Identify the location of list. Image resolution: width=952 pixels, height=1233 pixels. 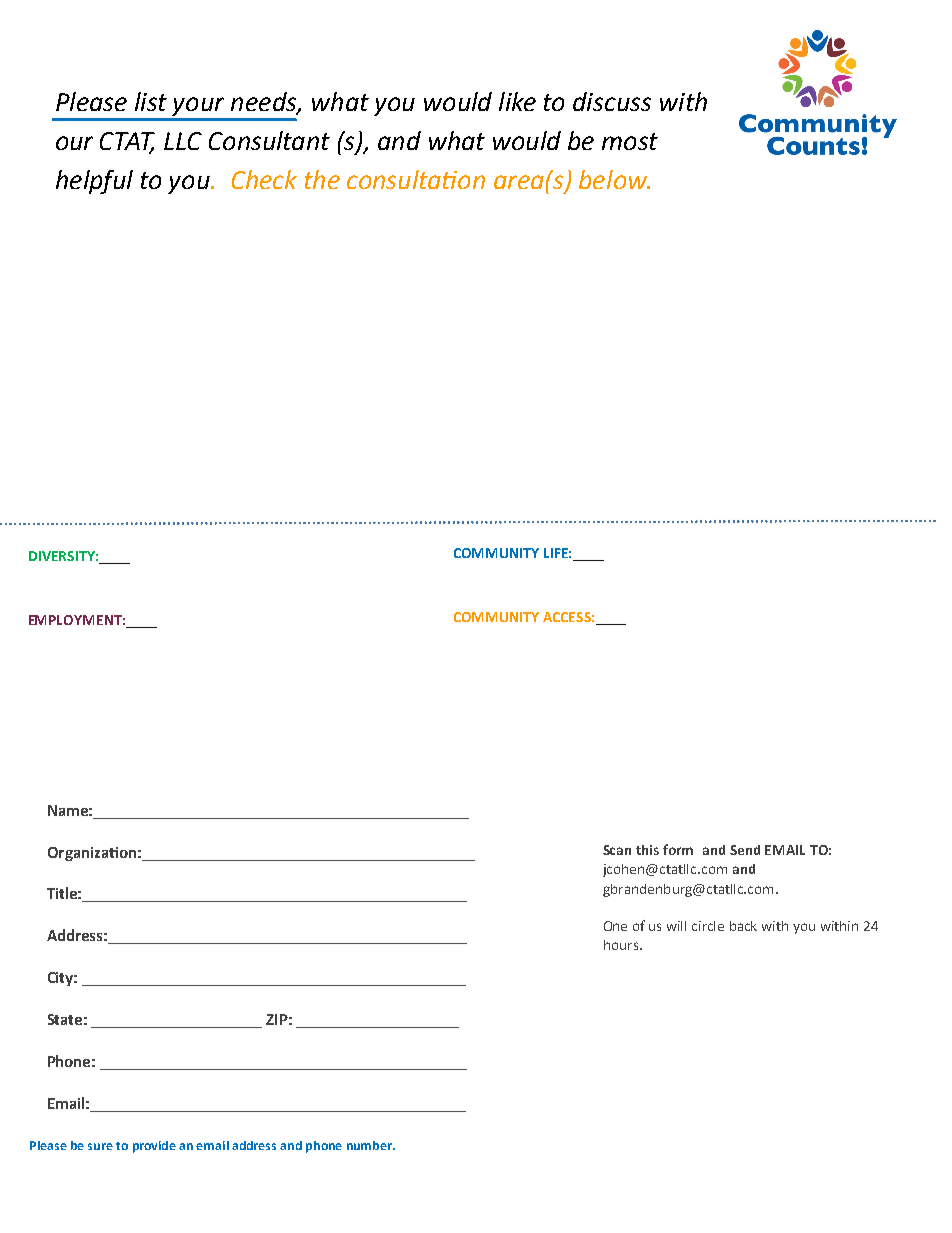
(151, 101).
